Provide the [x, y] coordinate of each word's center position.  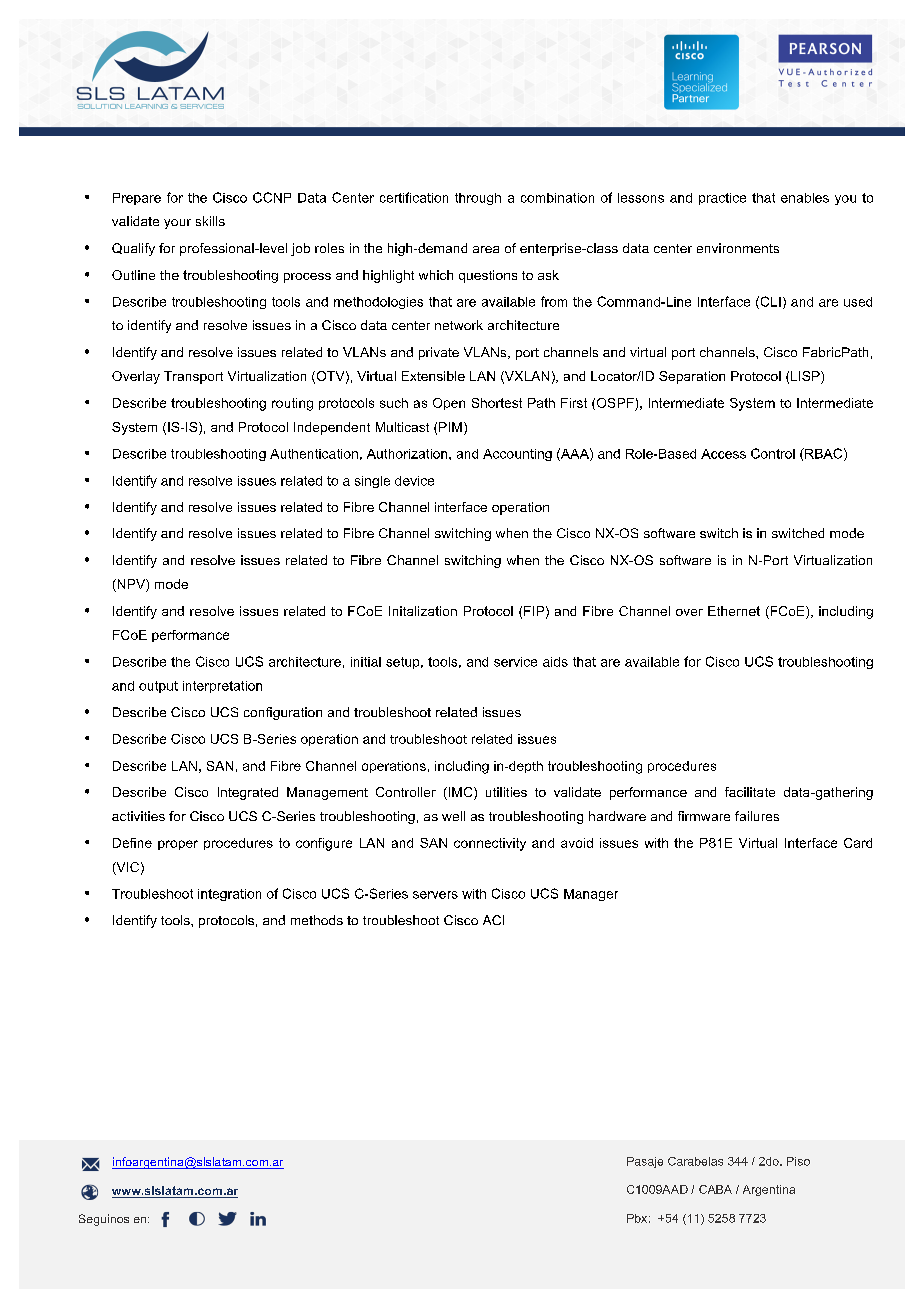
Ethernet [734, 611]
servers [435, 895]
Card [858, 843]
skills [210, 221]
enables [805, 198]
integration [229, 895]
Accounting [517, 455]
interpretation [222, 687]
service [515, 662]
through [478, 199]
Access [723, 454]
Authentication [314, 454]
